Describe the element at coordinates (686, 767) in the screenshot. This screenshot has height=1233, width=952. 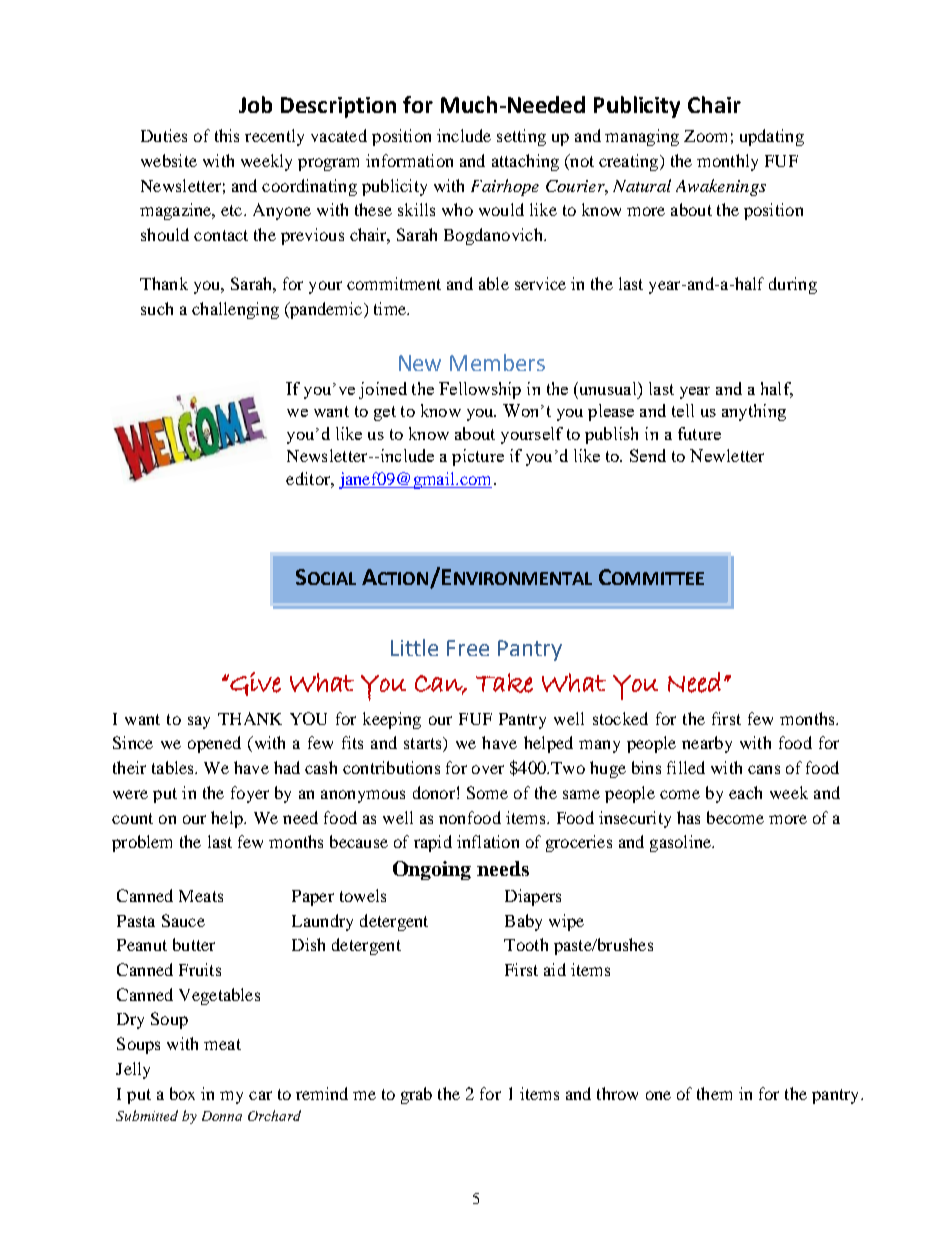
I see `filled` at that location.
